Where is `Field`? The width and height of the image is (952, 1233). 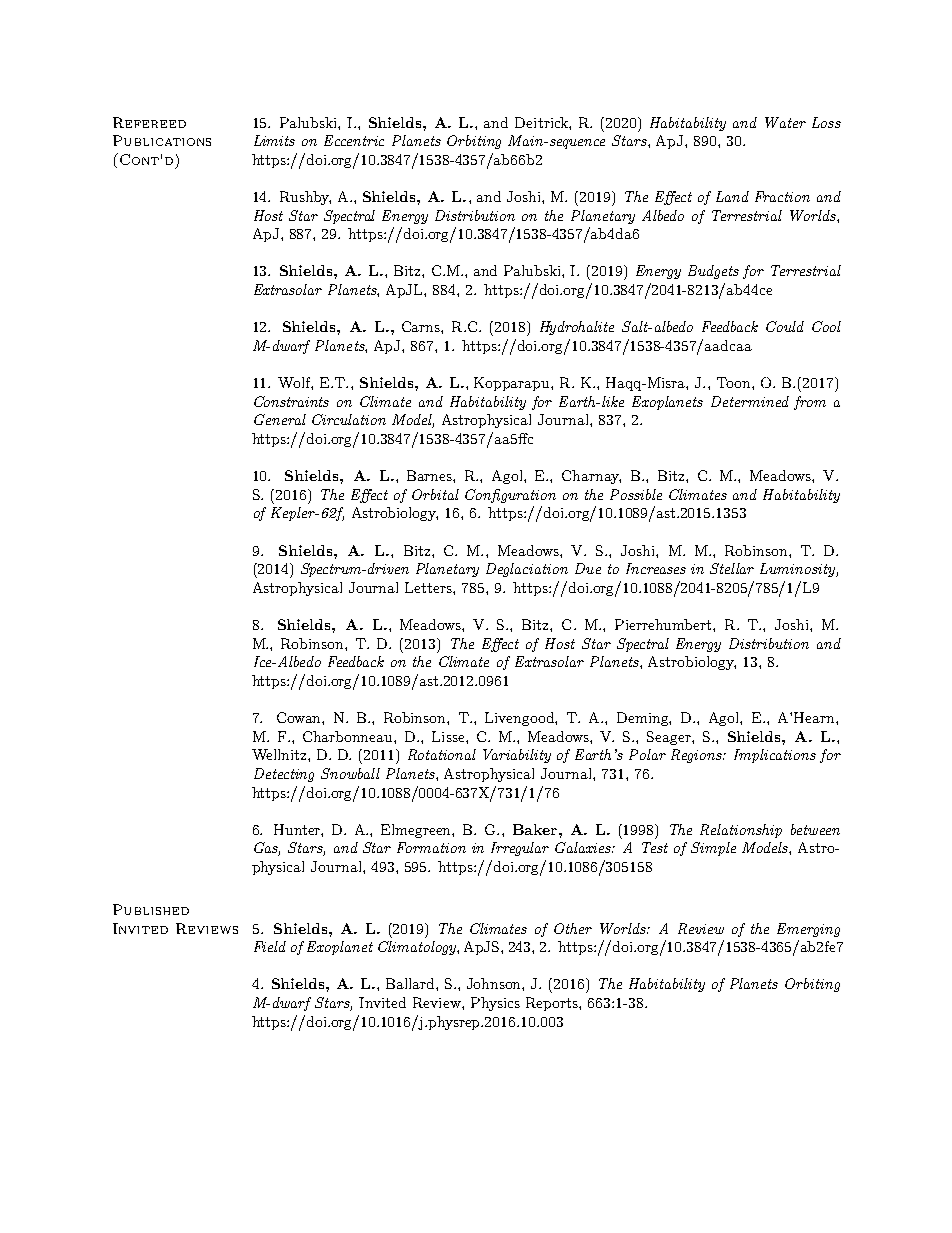
Field is located at coordinates (270, 946).
